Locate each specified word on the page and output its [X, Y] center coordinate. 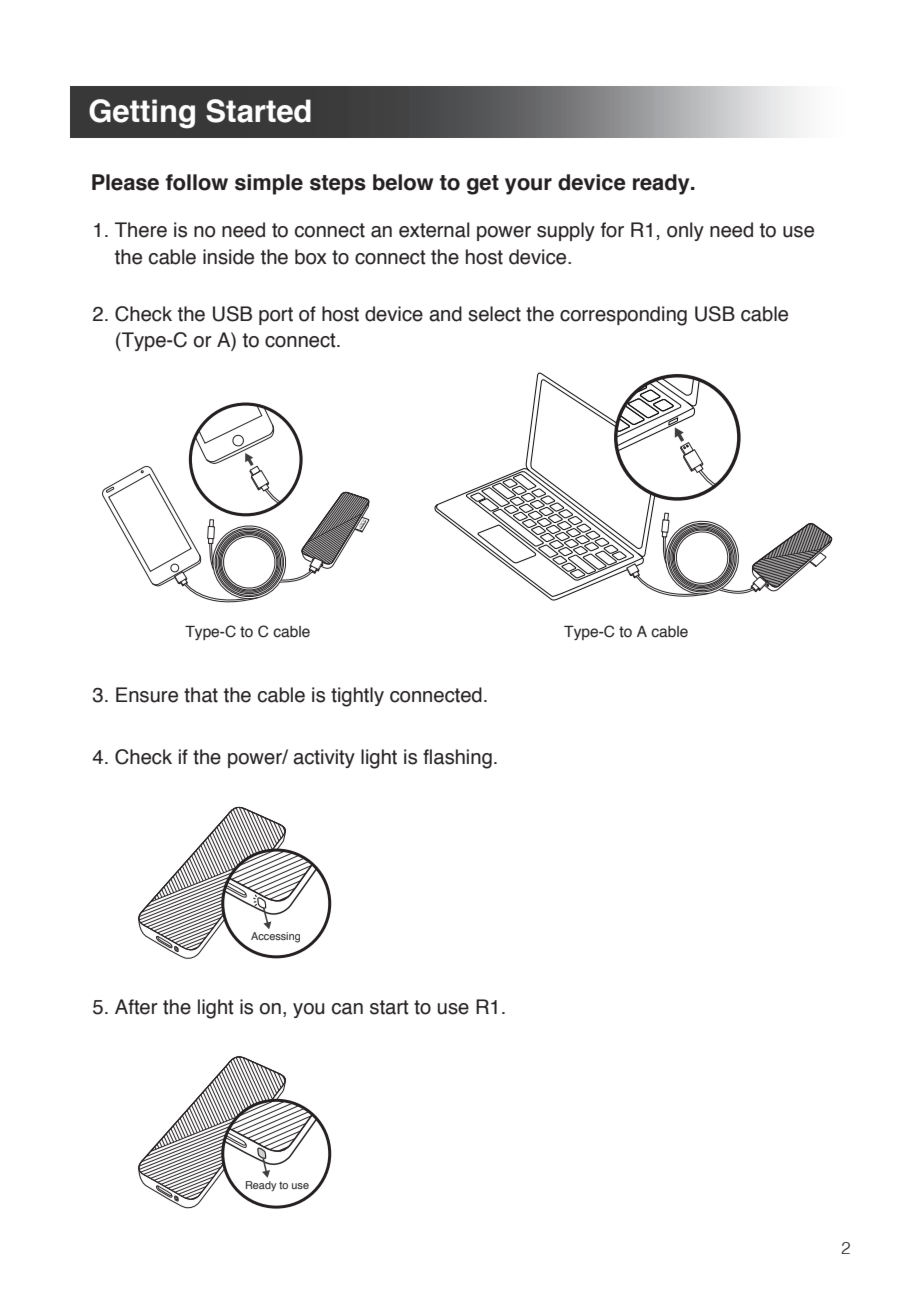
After [136, 1007]
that [201, 695]
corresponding [623, 316]
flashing [457, 759]
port [276, 316]
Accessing [275, 937]
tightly [357, 697]
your [528, 186]
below [403, 182]
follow [196, 182]
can [347, 1009]
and [445, 314]
